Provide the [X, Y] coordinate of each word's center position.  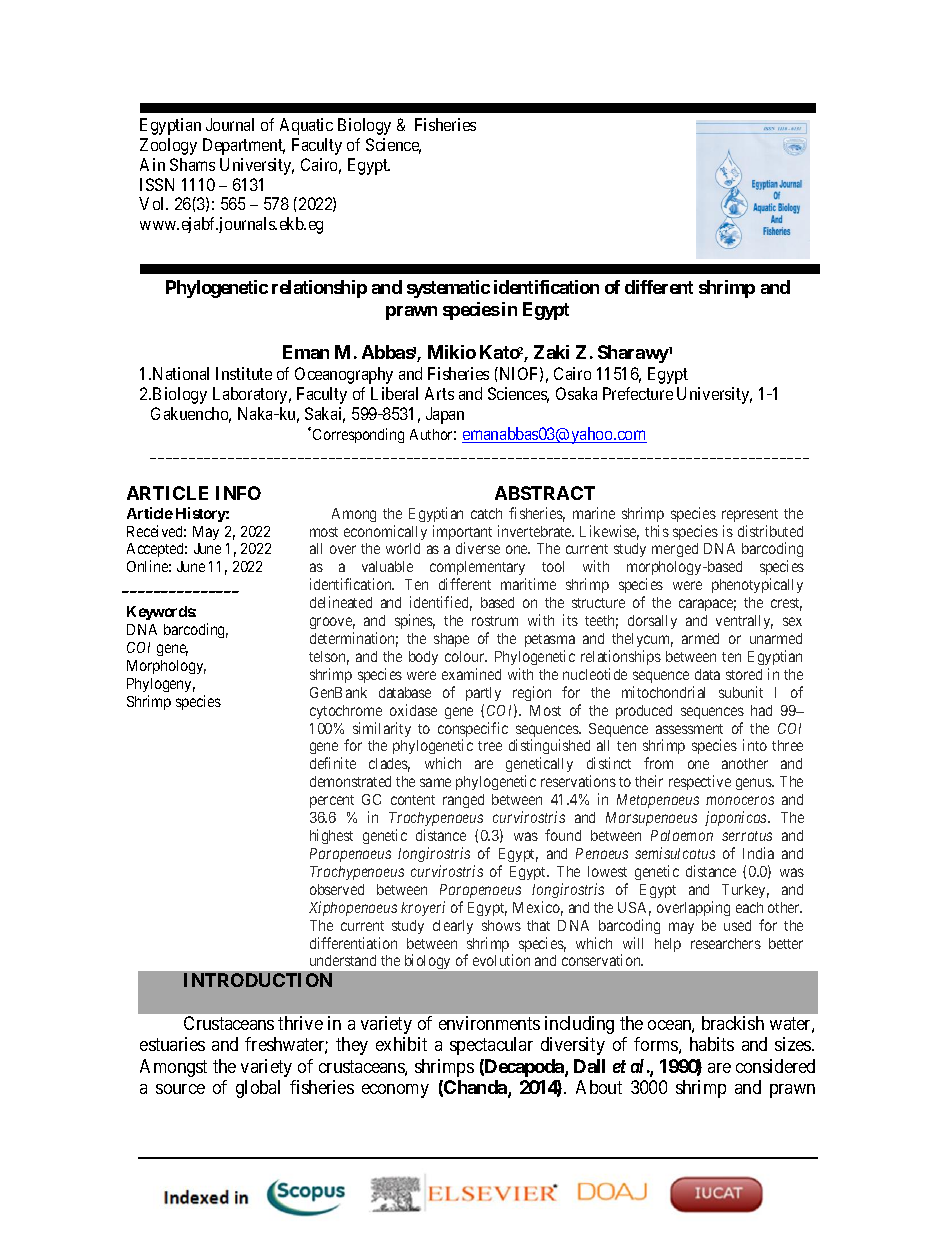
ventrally [744, 622]
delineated [341, 602]
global [258, 1089]
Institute [244, 373]
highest [331, 836]
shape [451, 640]
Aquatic [306, 126]
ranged [463, 801]
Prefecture [638, 393]
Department [244, 146]
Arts [439, 393]
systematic [448, 289]
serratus [747, 836]
